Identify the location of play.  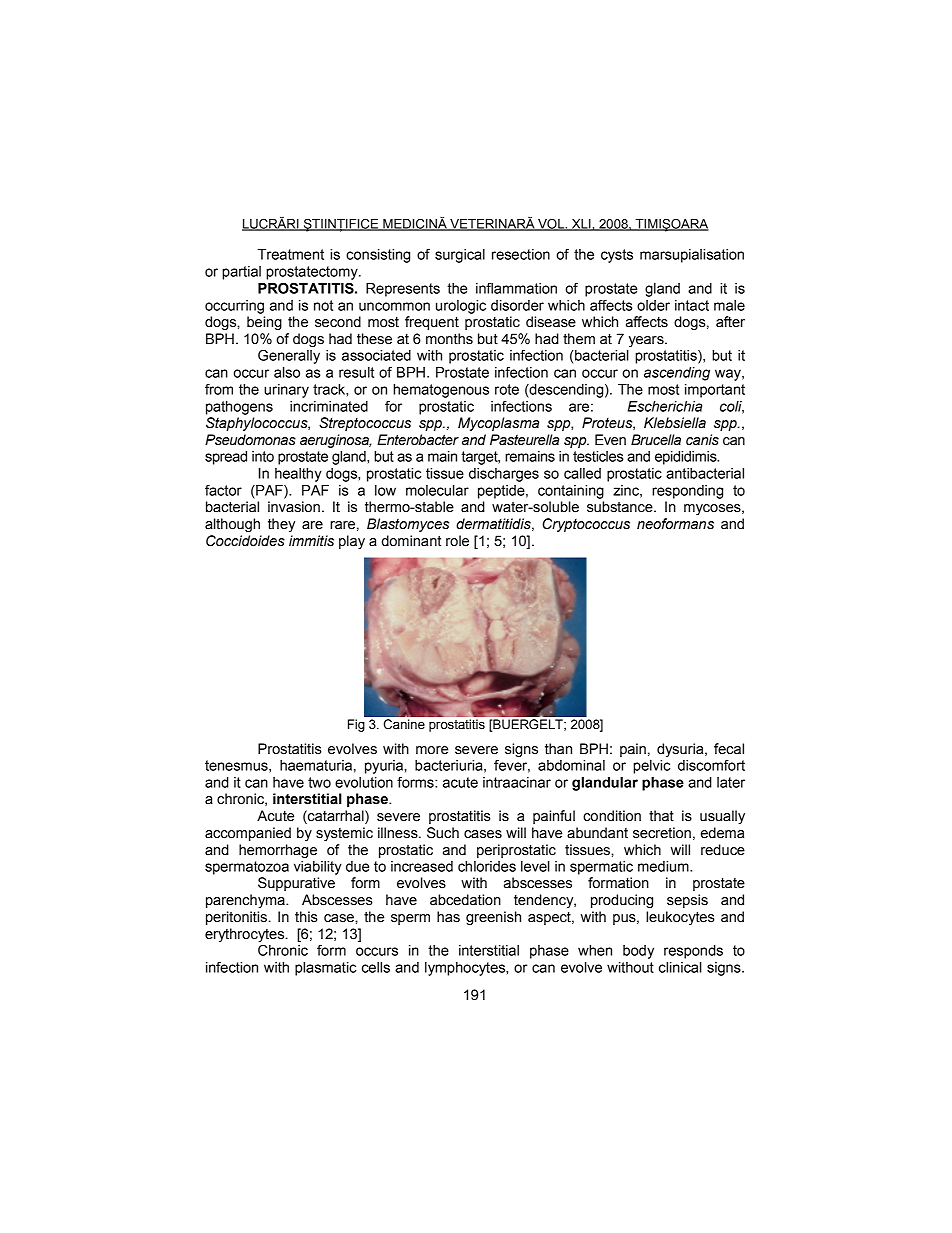
(352, 542).
